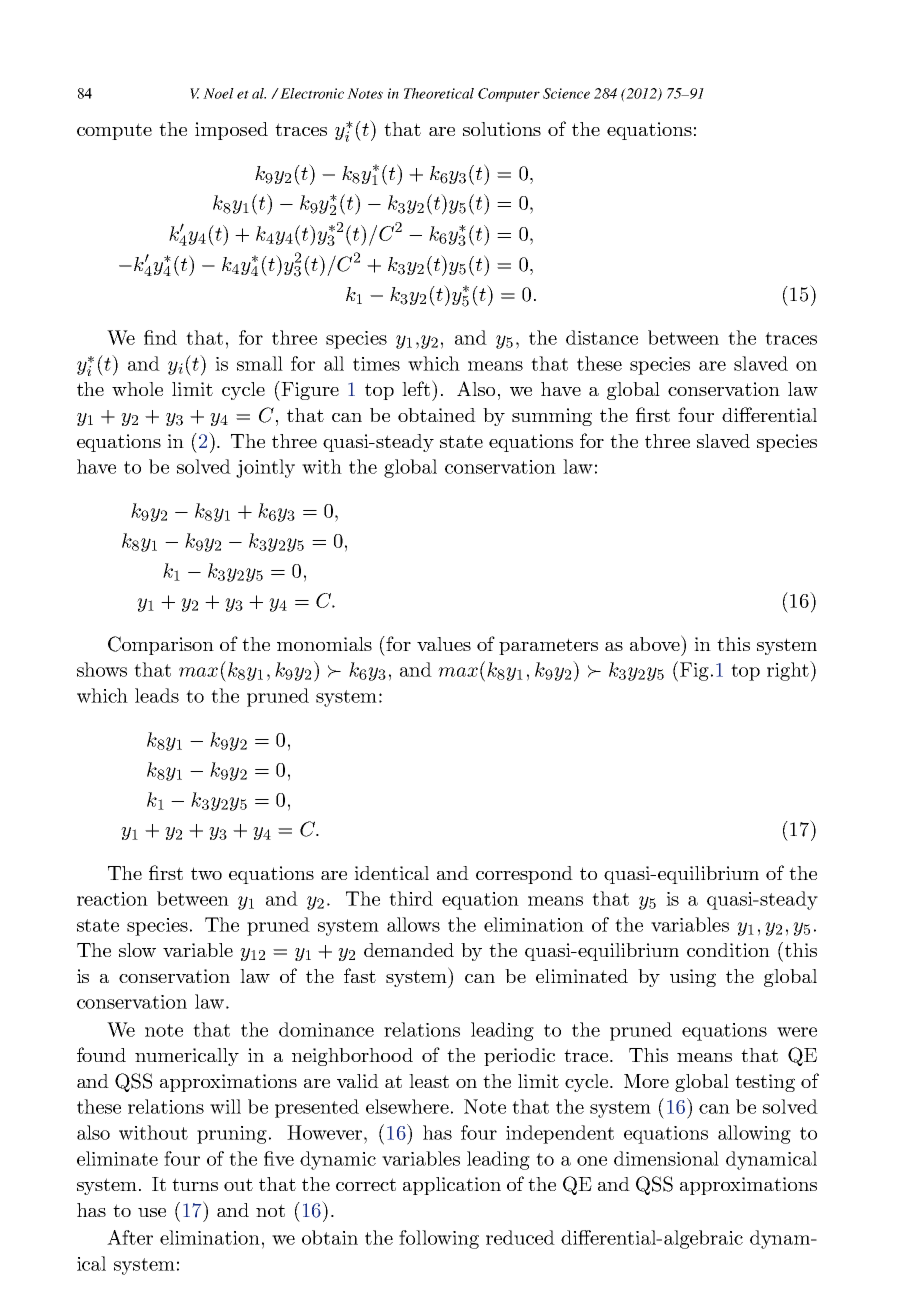 The height and width of the document is (1316, 905). What do you see at coordinates (602, 337) in the document?
I see `distance` at bounding box center [602, 337].
